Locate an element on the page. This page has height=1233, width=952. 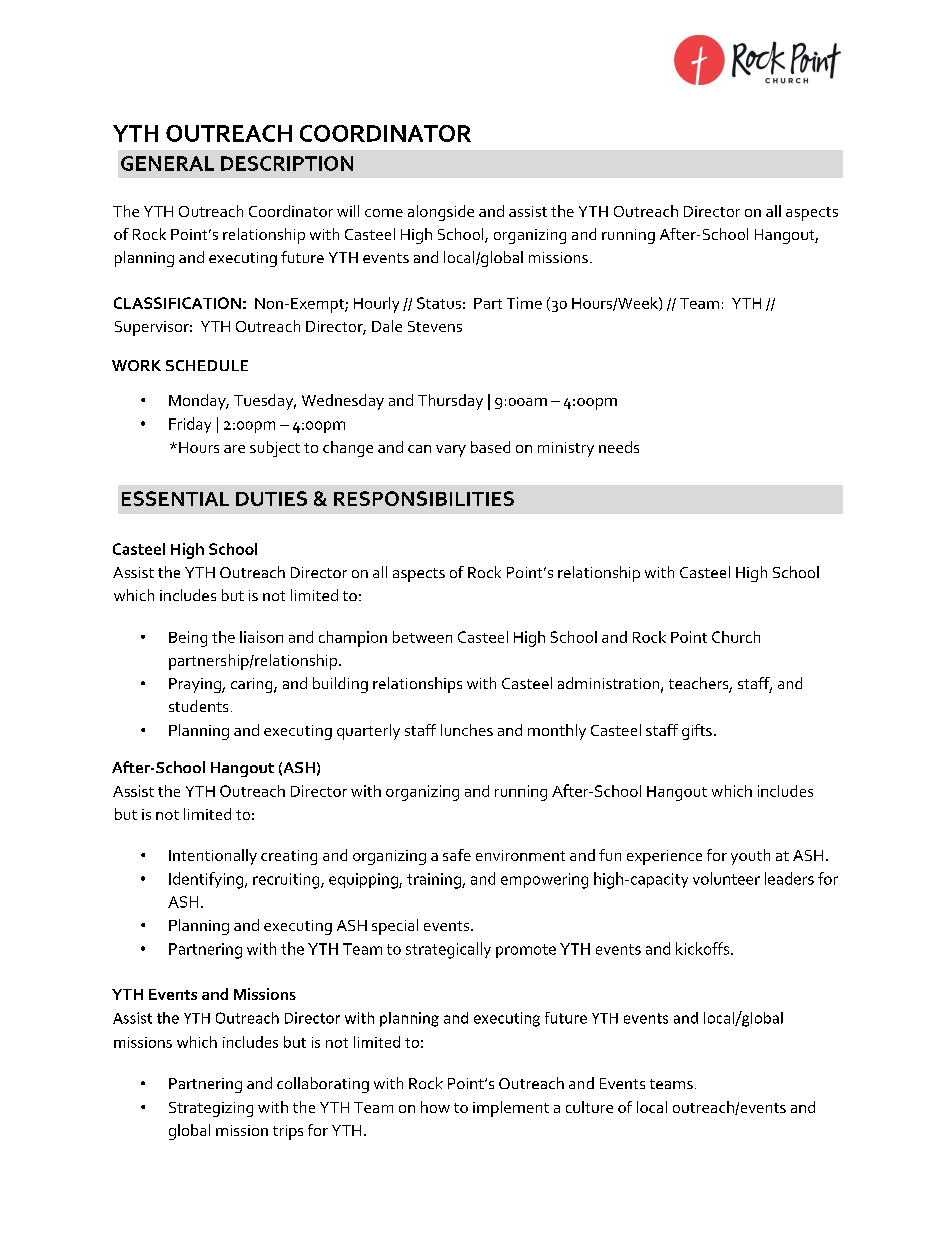
culture is located at coordinates (589, 1107).
